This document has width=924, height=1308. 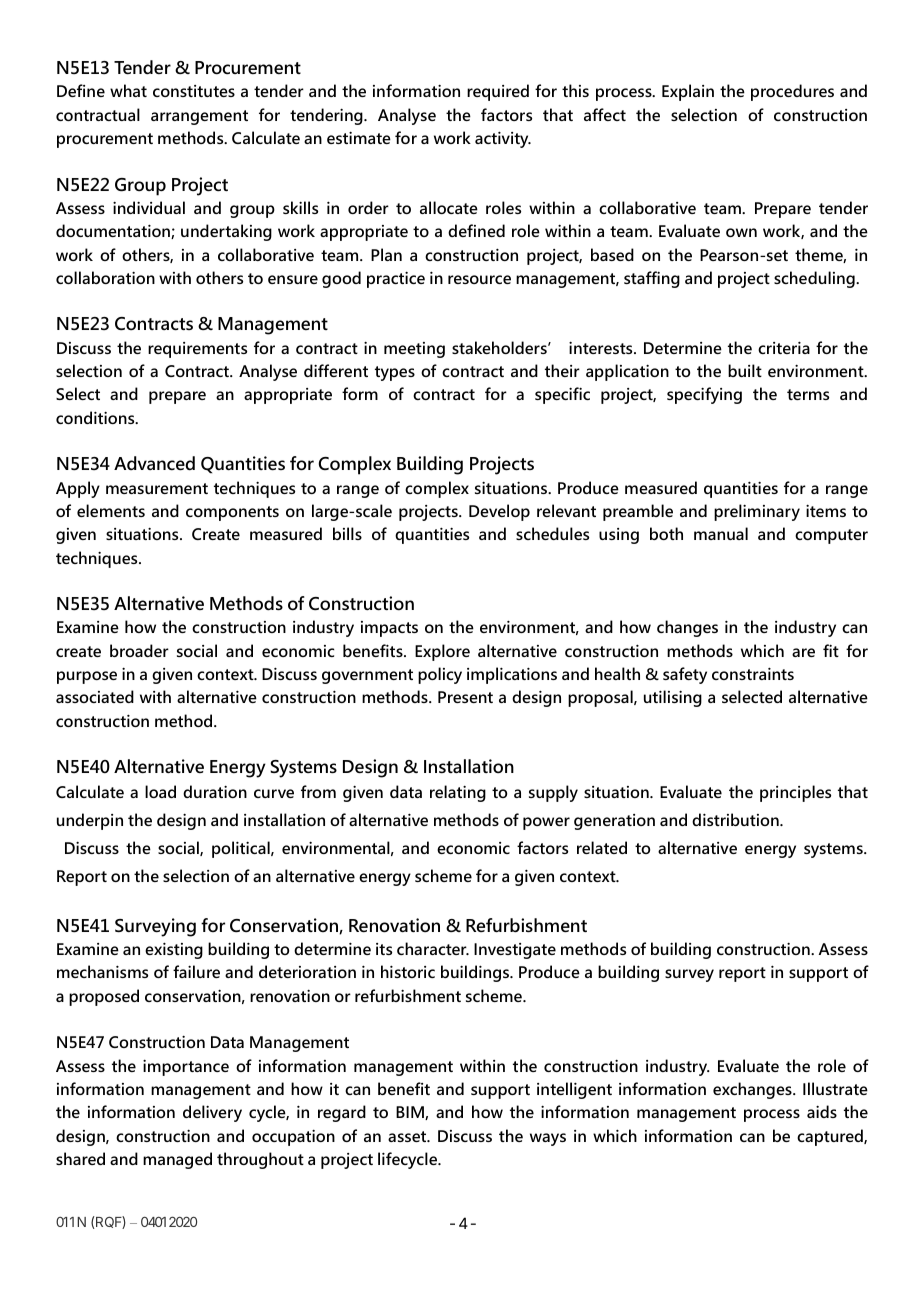 I want to click on procedures, so click(x=792, y=92).
